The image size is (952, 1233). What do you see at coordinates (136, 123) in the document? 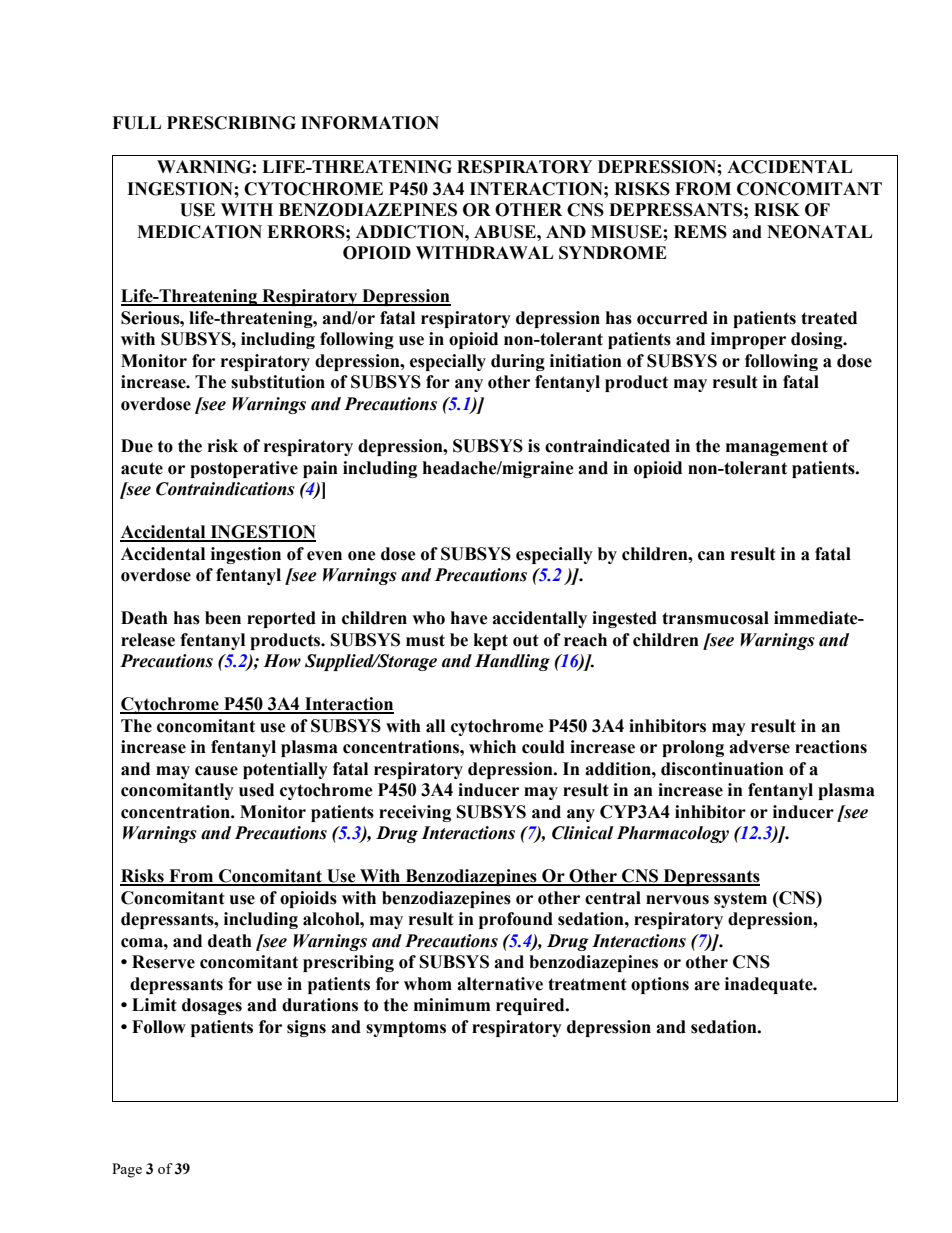
I see `FULL` at bounding box center [136, 123].
